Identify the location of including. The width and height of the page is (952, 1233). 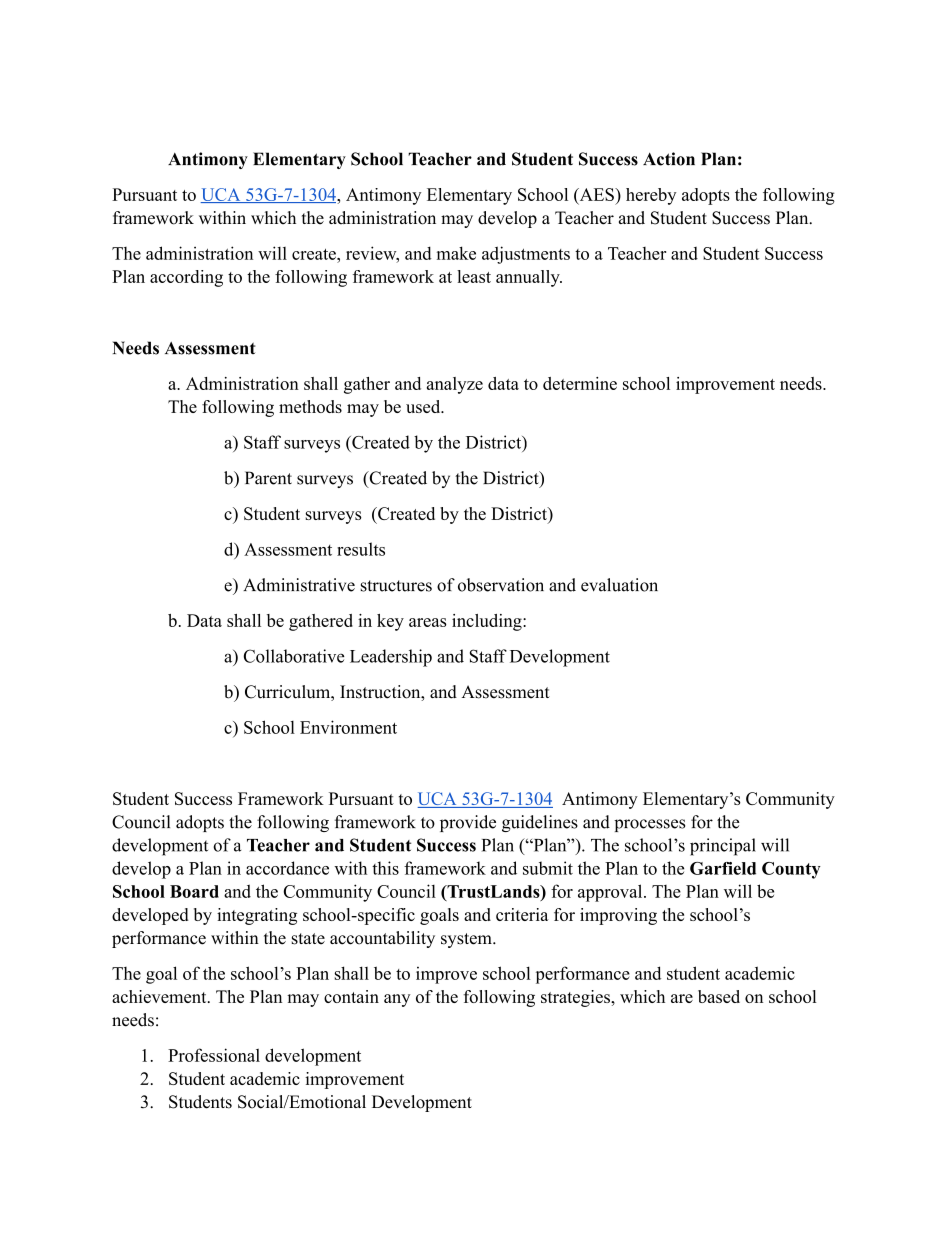
(488, 622).
